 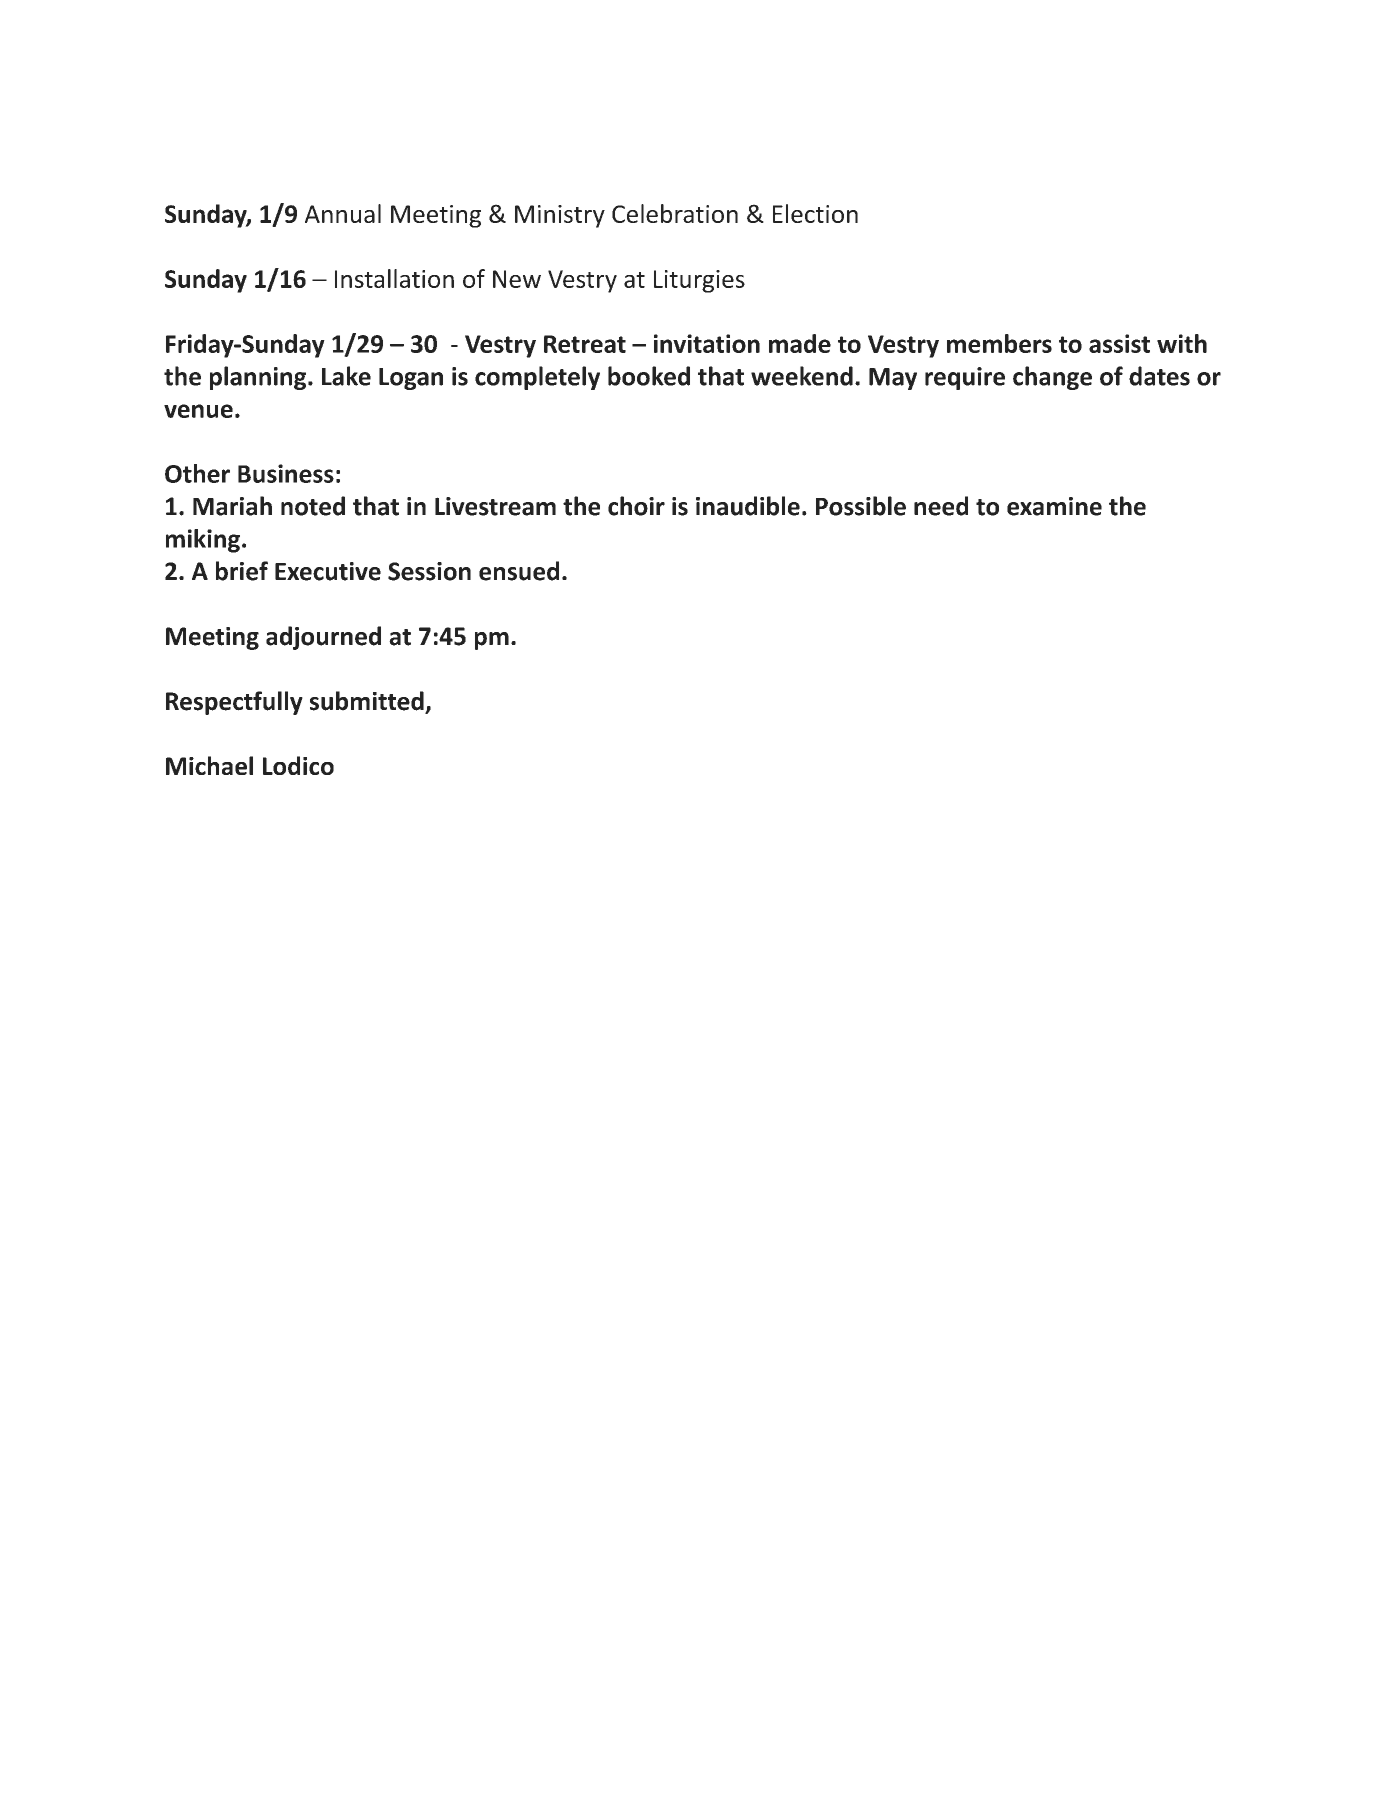 What do you see at coordinates (343, 213) in the screenshot?
I see `Annual` at bounding box center [343, 213].
